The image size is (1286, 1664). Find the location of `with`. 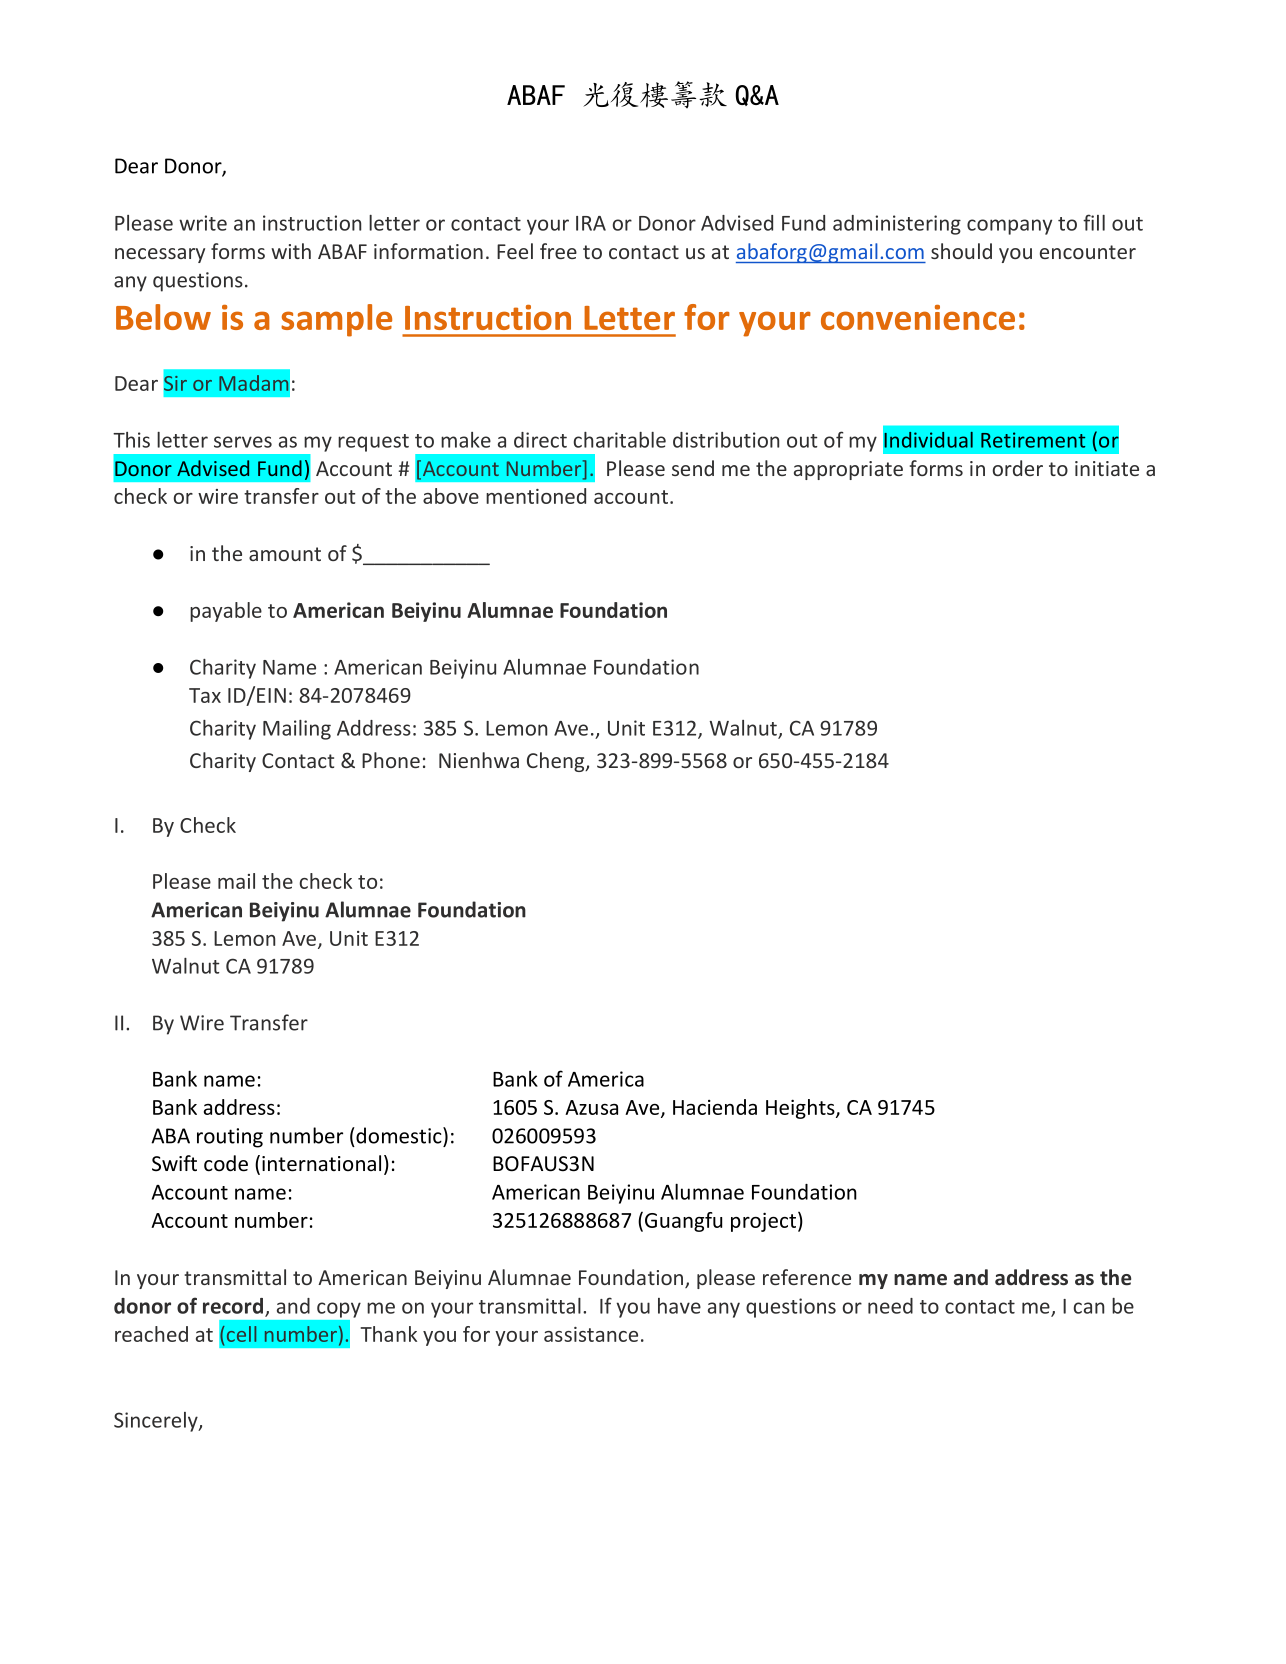

with is located at coordinates (291, 251).
